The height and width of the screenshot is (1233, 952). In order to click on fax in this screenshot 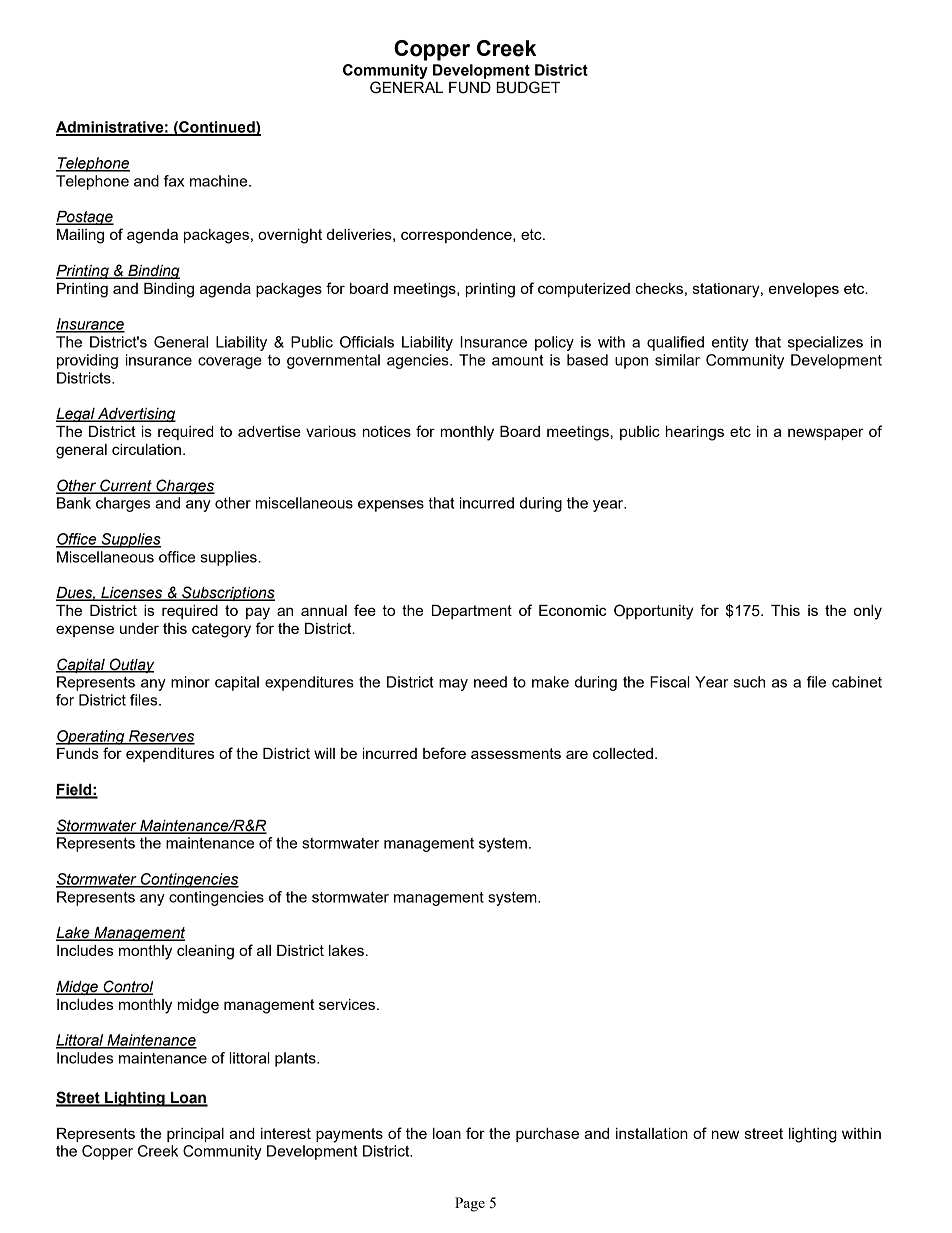, I will do `click(174, 181)`.
